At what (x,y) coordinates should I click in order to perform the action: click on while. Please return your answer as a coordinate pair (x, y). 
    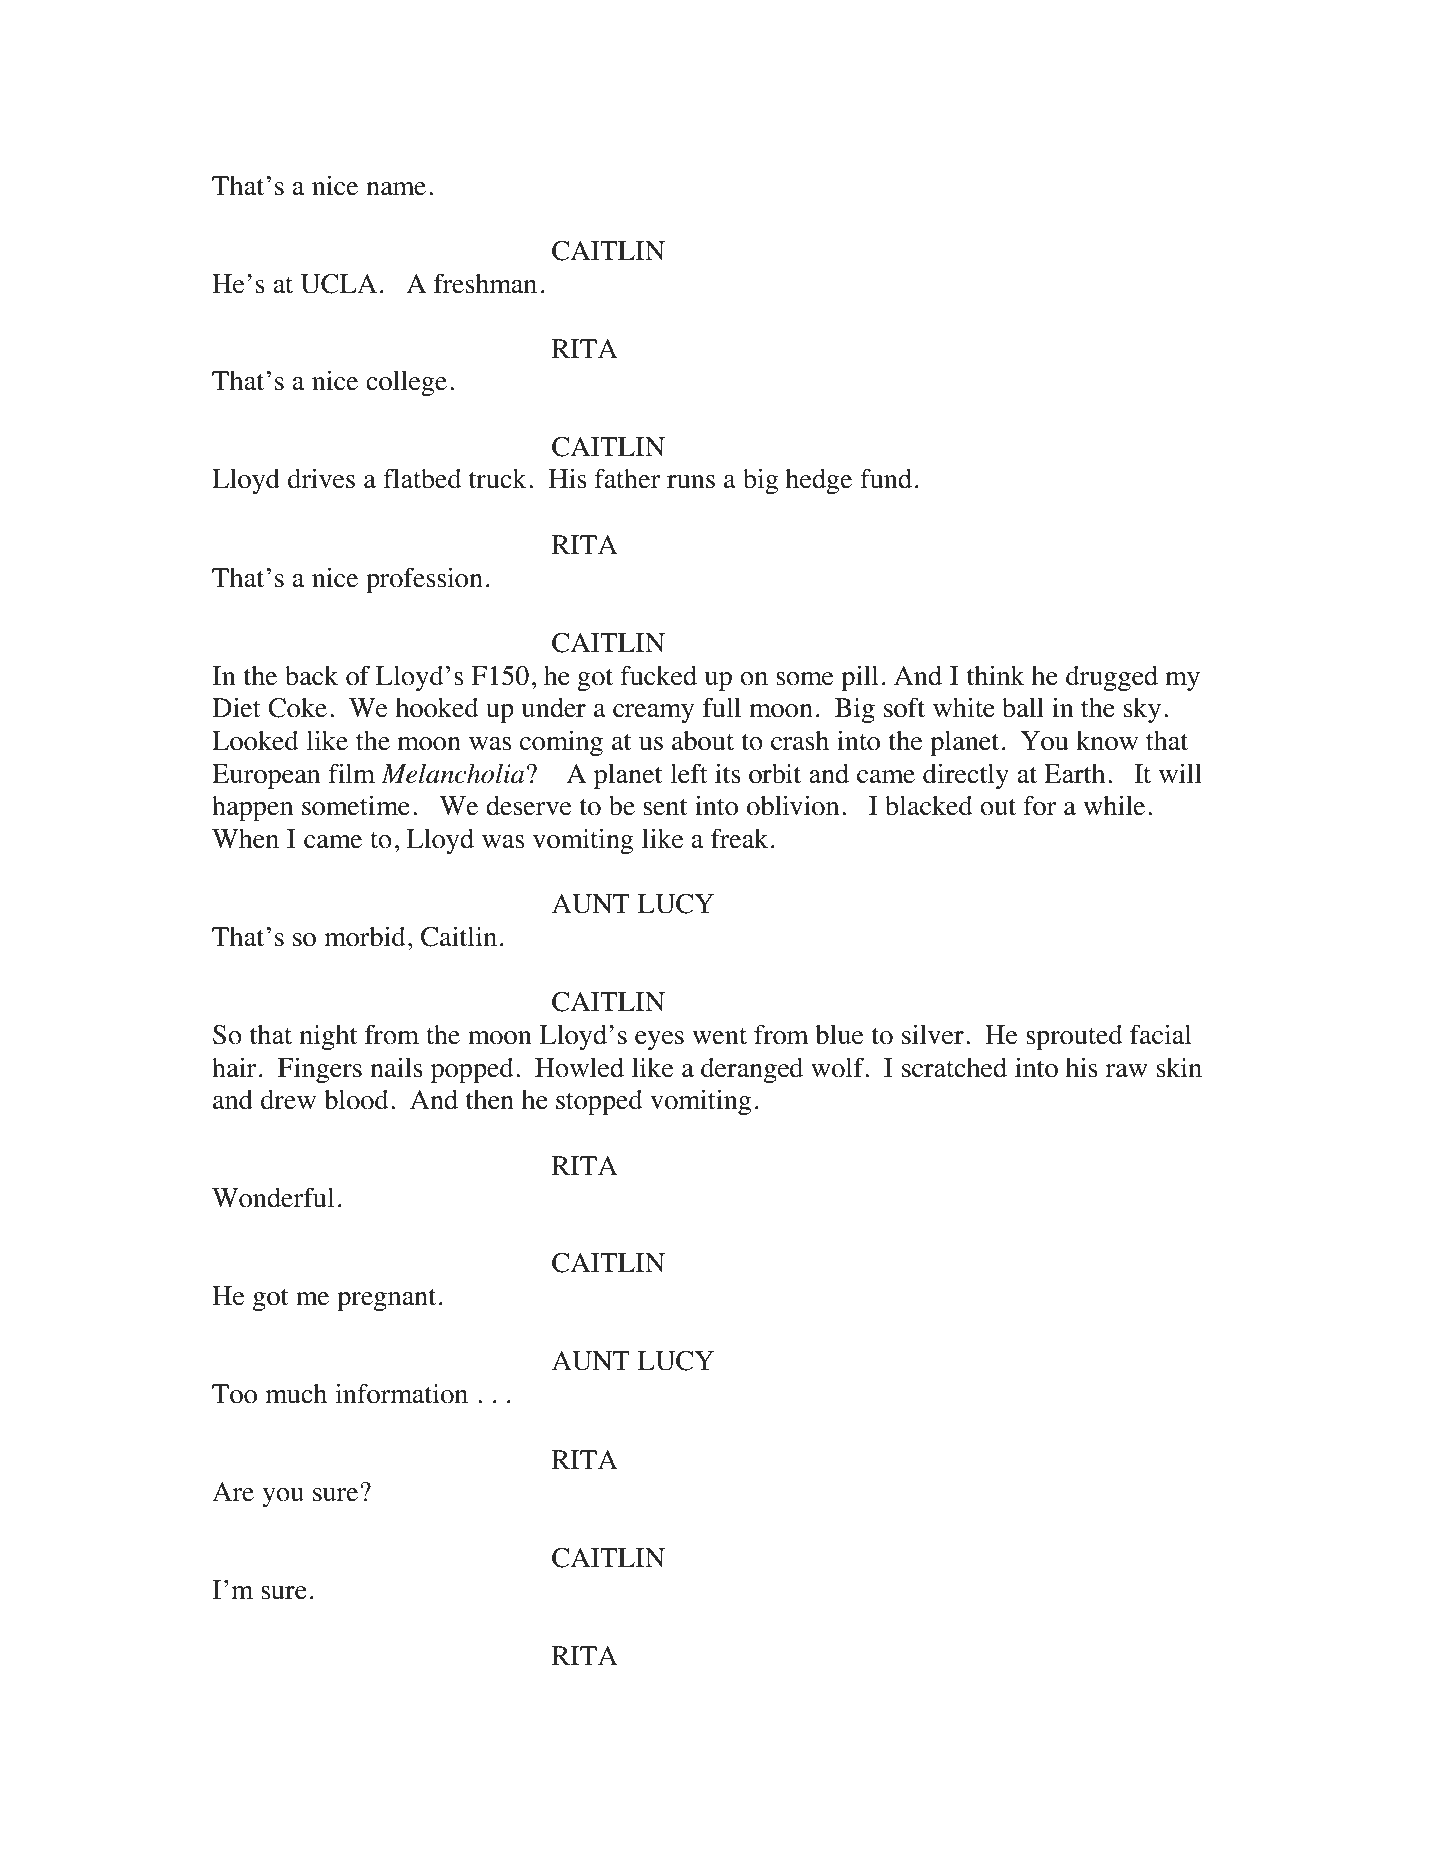
    Looking at the image, I should click on (1114, 805).
